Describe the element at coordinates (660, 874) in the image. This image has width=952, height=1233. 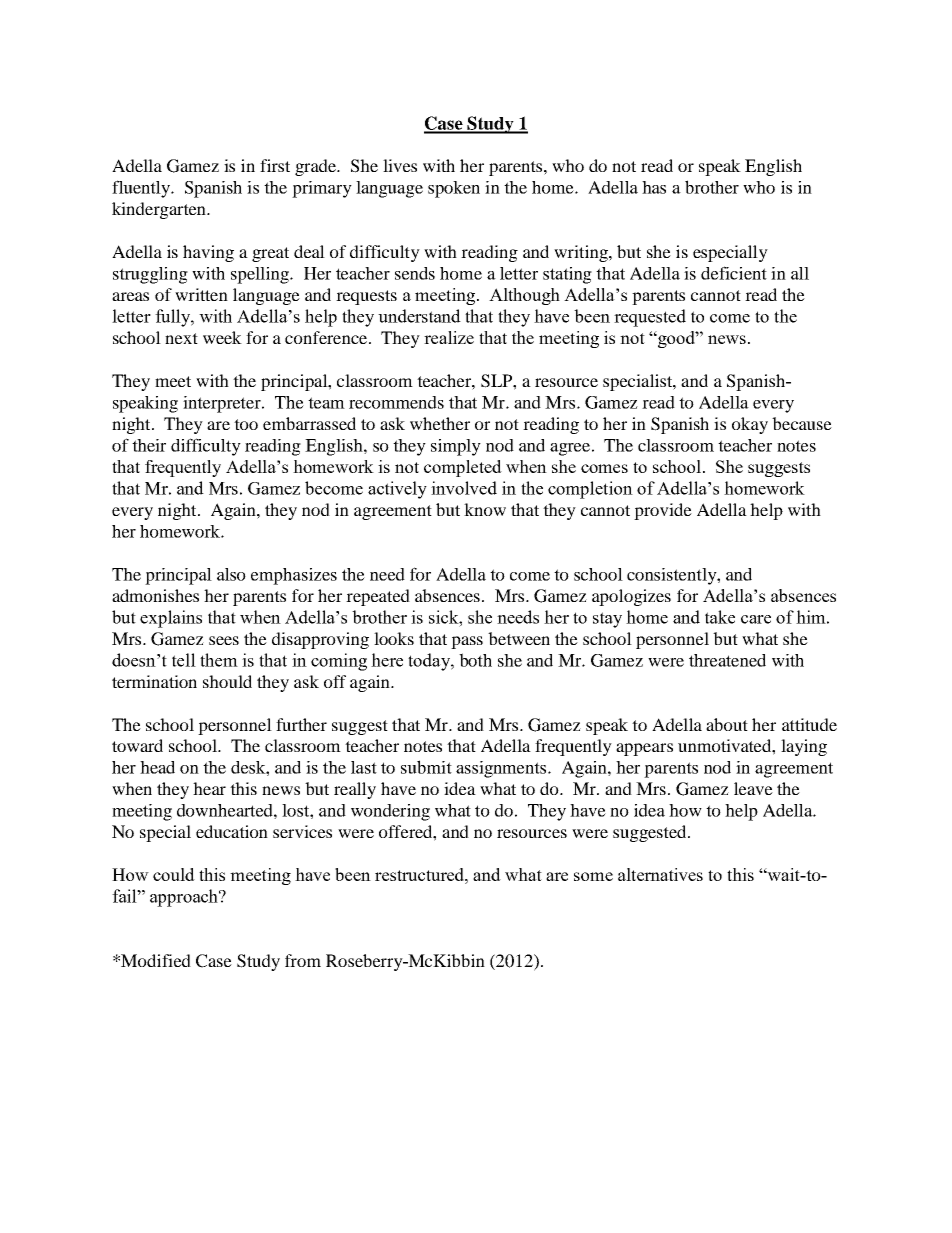
I see `alternatives` at that location.
